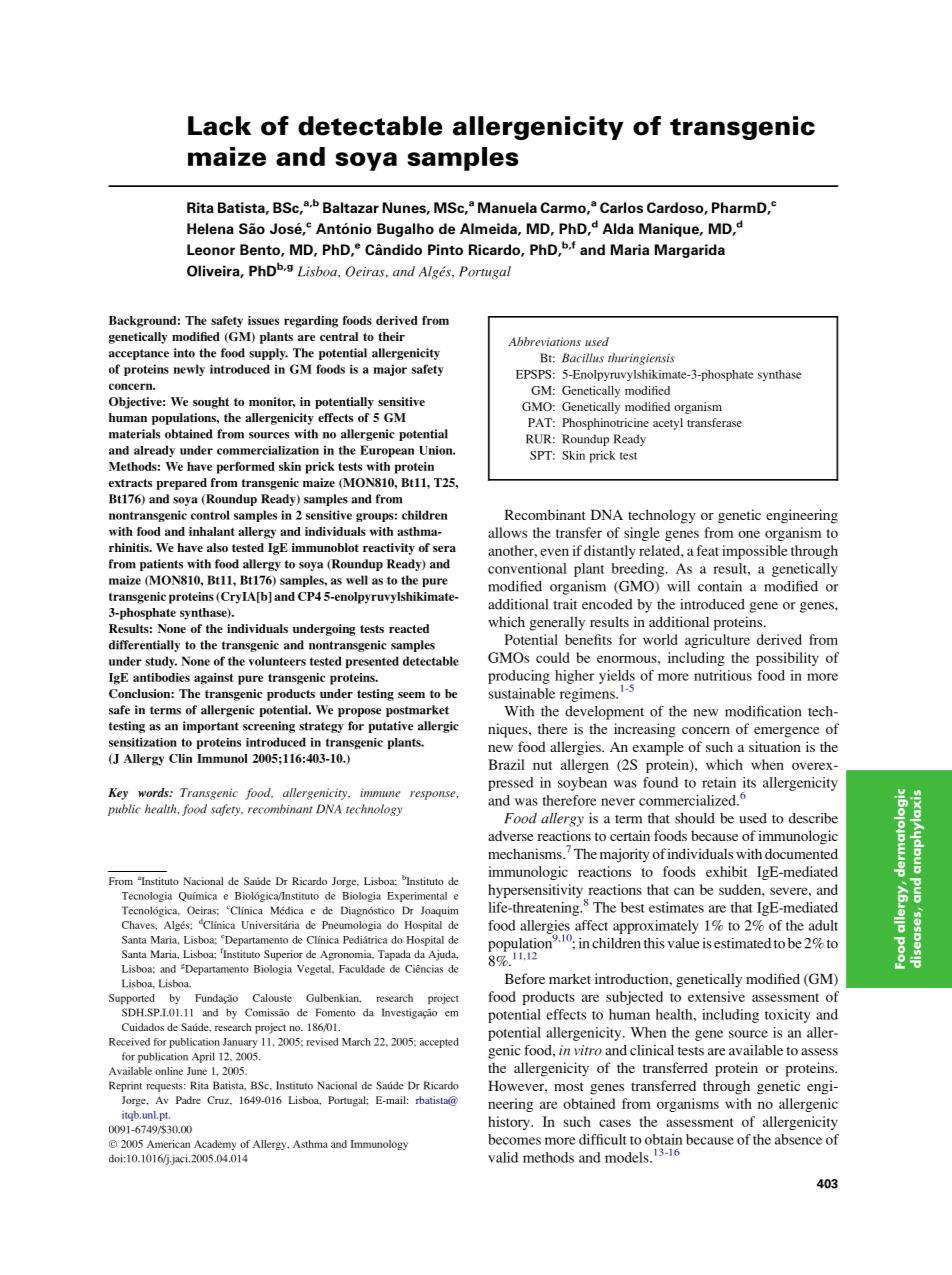  What do you see at coordinates (409, 628) in the page?
I see `reacted` at bounding box center [409, 628].
